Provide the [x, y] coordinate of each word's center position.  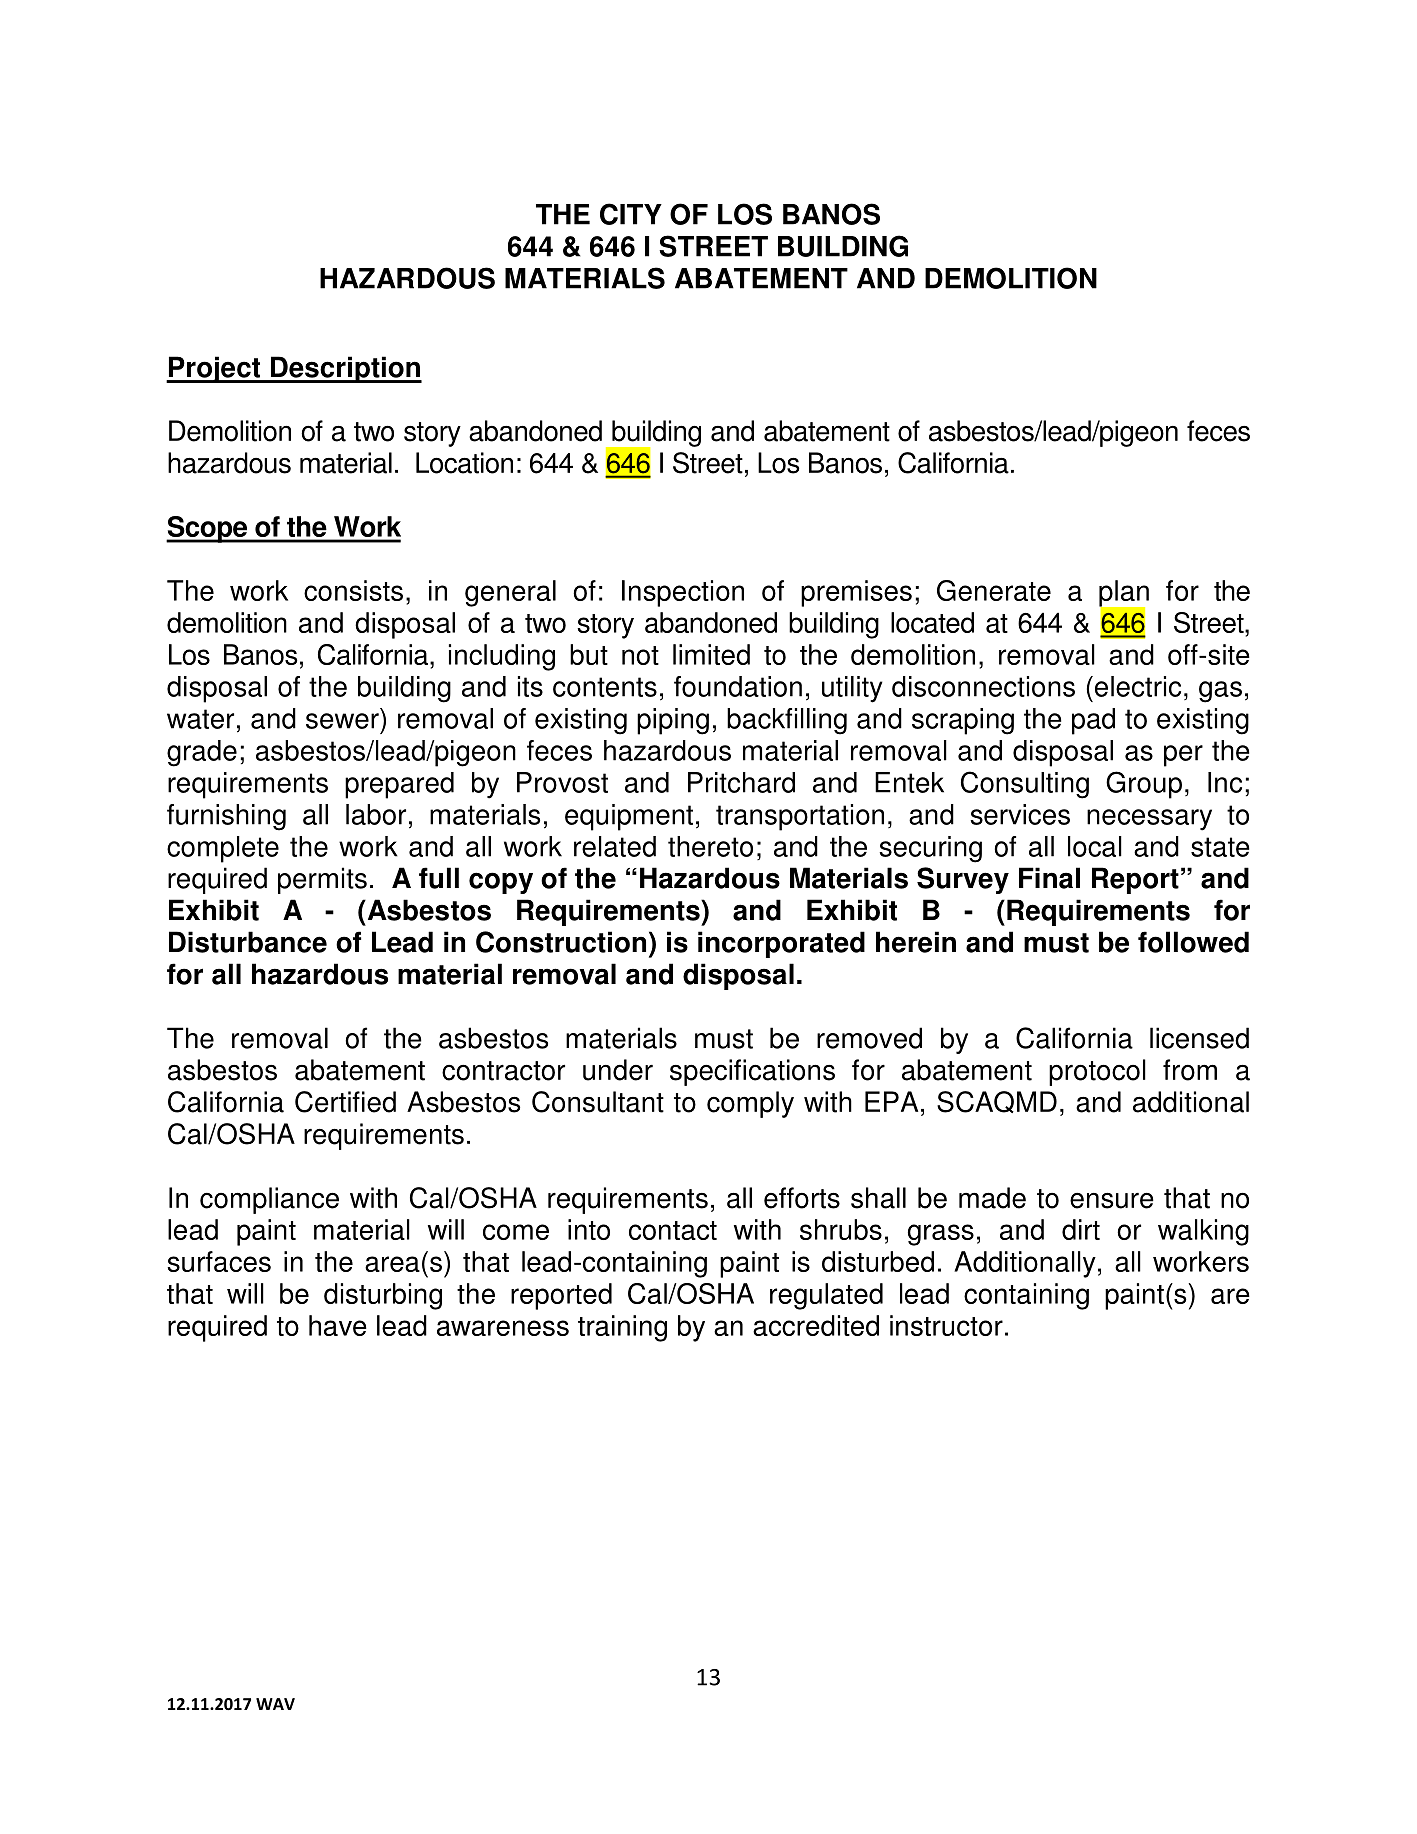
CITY [631, 214]
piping [673, 721]
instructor [946, 1325]
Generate [994, 590]
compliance [269, 1200]
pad [1093, 721]
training [622, 1328]
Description [345, 369]
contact [673, 1230]
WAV [275, 1704]
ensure [1112, 1201]
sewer [342, 721]
